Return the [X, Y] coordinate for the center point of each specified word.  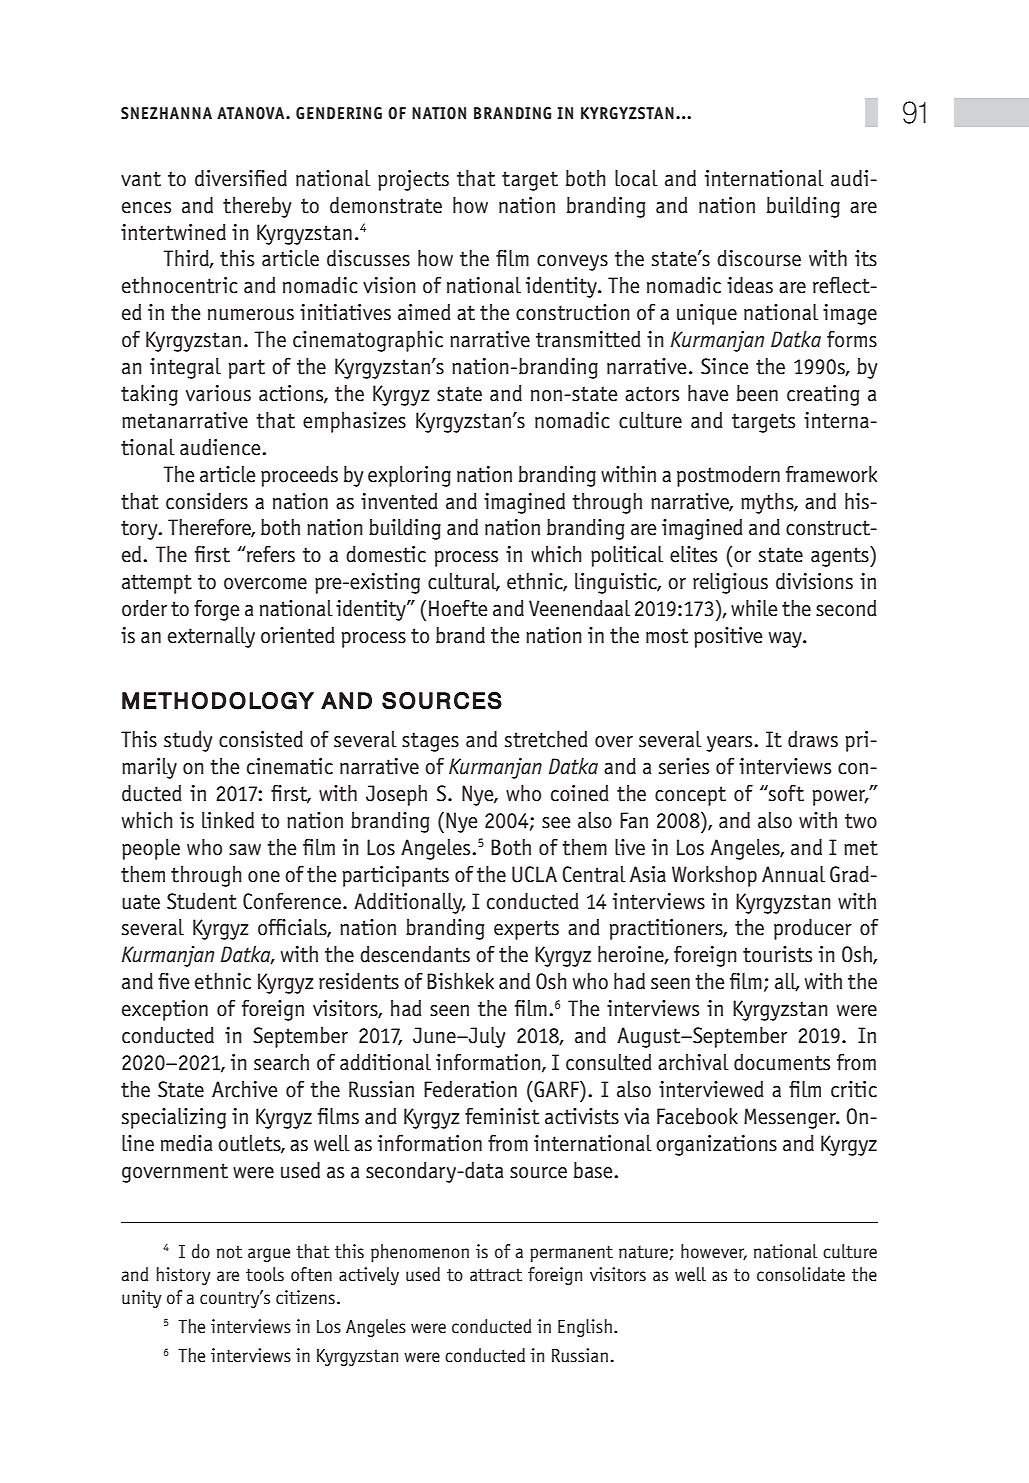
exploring [409, 476]
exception [165, 1010]
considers [207, 501]
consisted [261, 739]
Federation [470, 1089]
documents [782, 1062]
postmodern [728, 476]
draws [813, 739]
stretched [546, 739]
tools [265, 1274]
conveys [572, 263]
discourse [759, 258]
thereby [257, 207]
